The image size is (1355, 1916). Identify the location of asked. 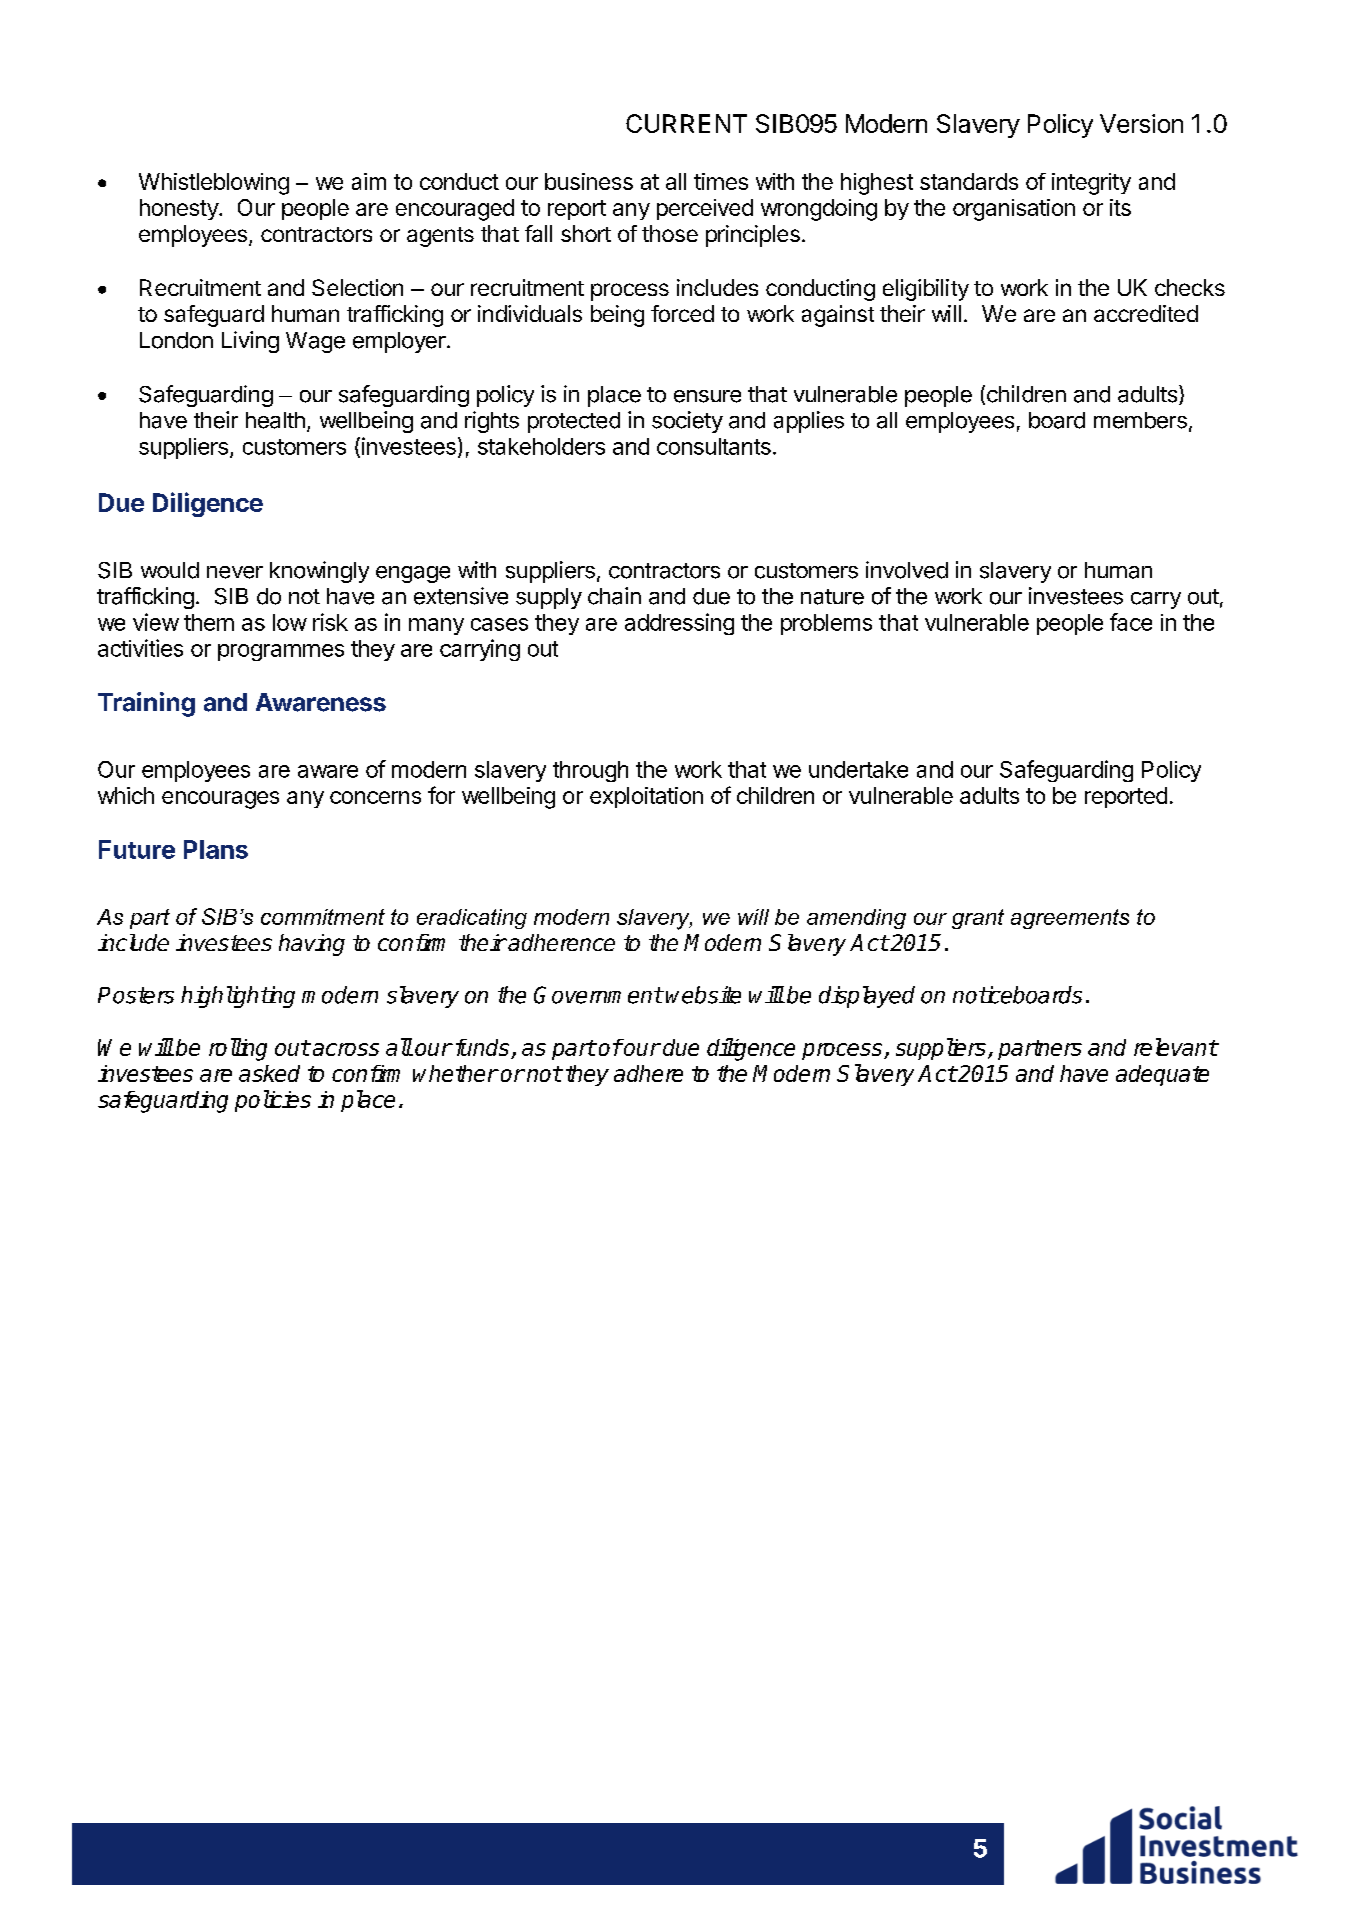
(269, 1073).
